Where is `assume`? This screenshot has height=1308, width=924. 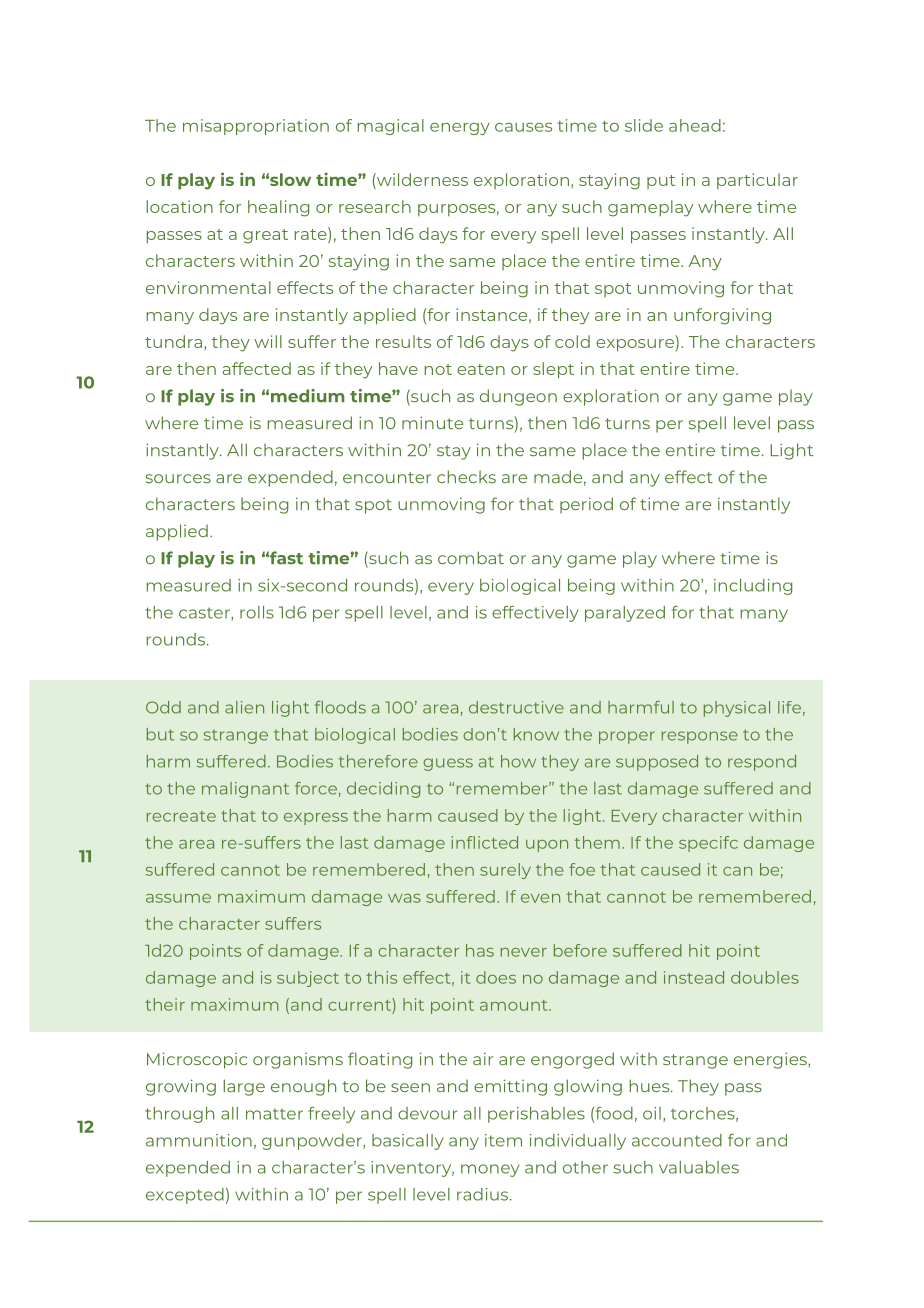
assume is located at coordinates (178, 898).
